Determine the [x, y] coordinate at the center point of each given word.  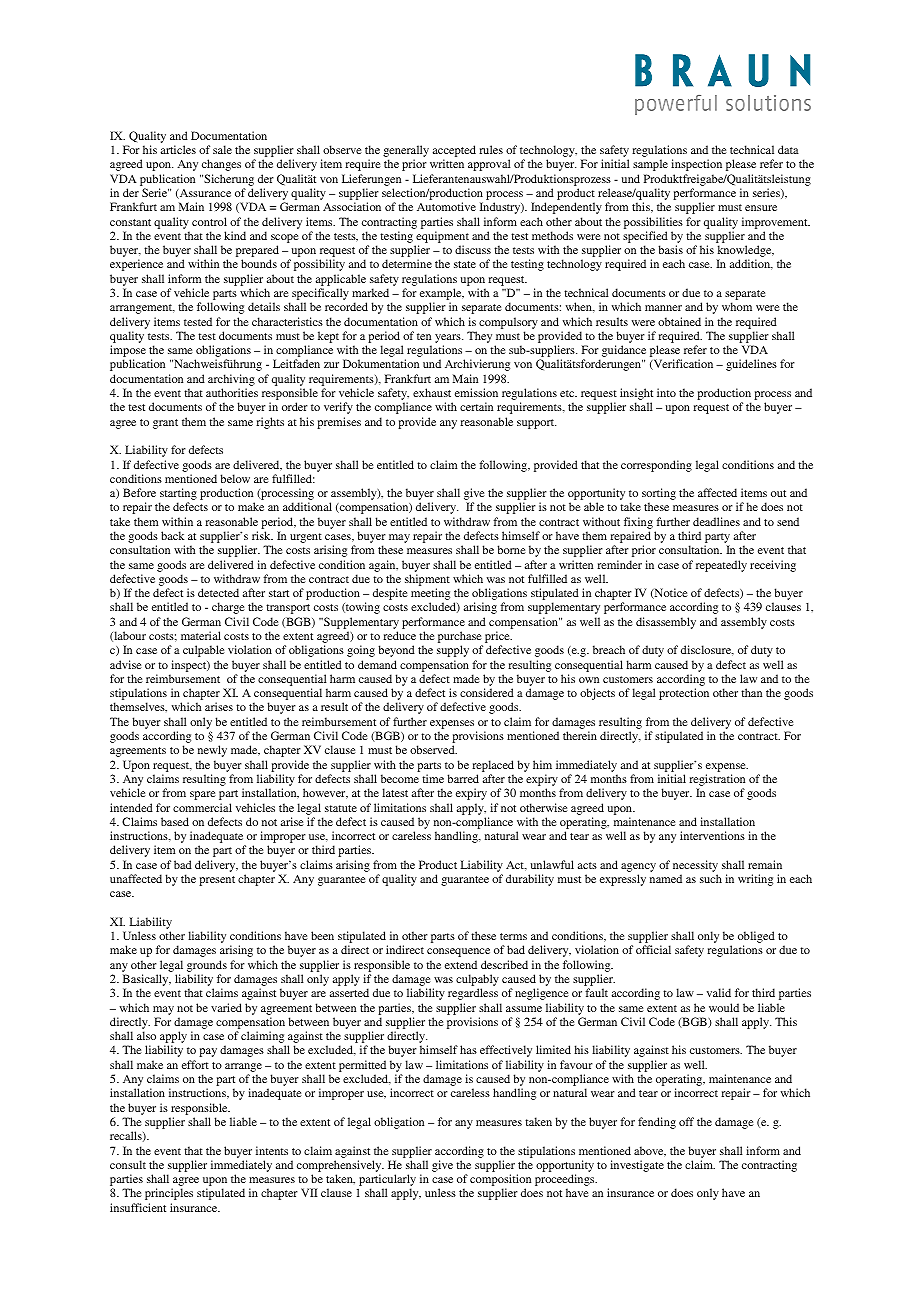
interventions [712, 835]
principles [169, 1194]
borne [511, 549]
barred [463, 778]
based [175, 821]
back [172, 535]
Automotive [446, 206]
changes [221, 165]
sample [650, 165]
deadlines [716, 521]
